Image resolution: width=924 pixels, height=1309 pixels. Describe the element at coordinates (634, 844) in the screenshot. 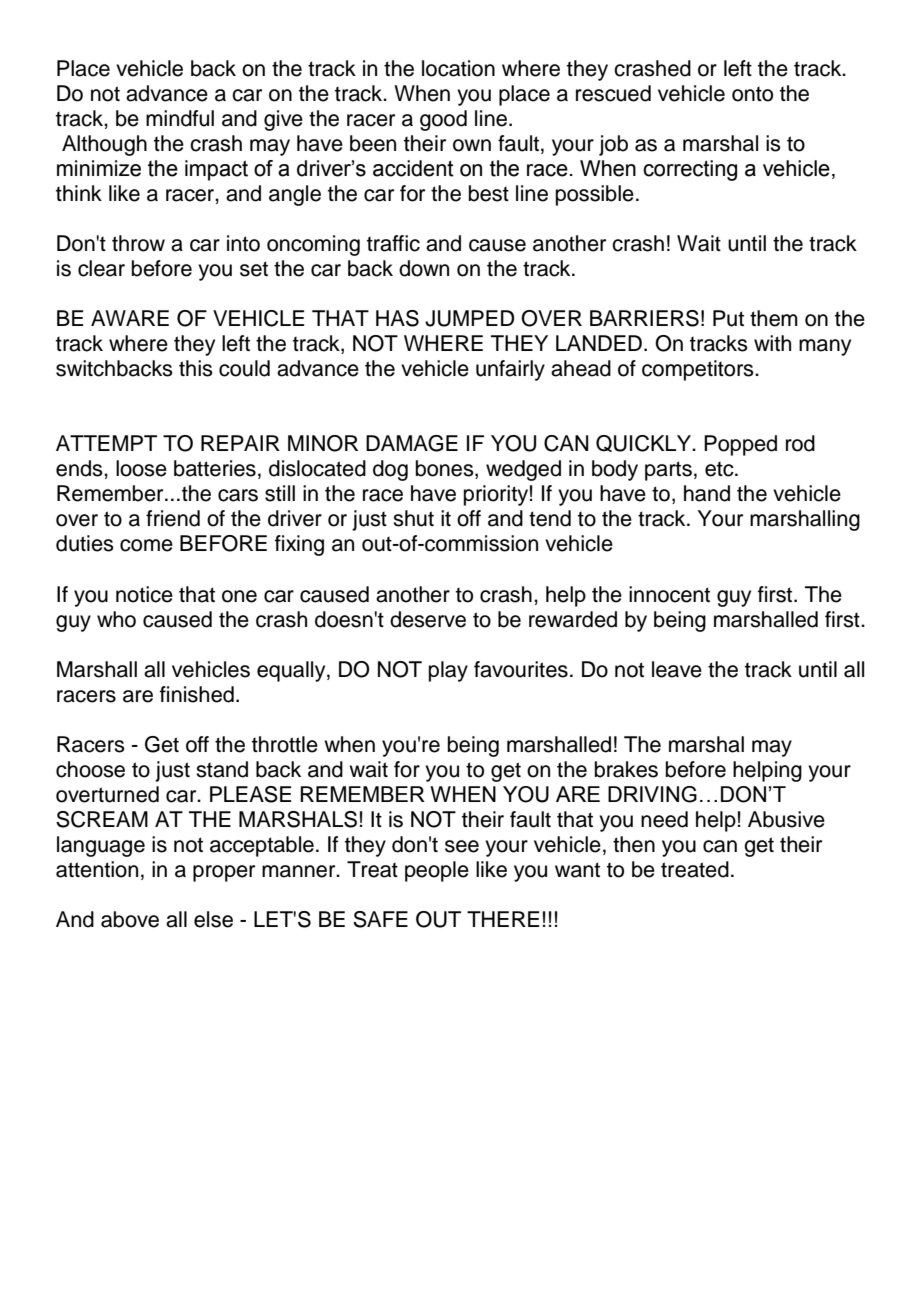

I see `then` at that location.
